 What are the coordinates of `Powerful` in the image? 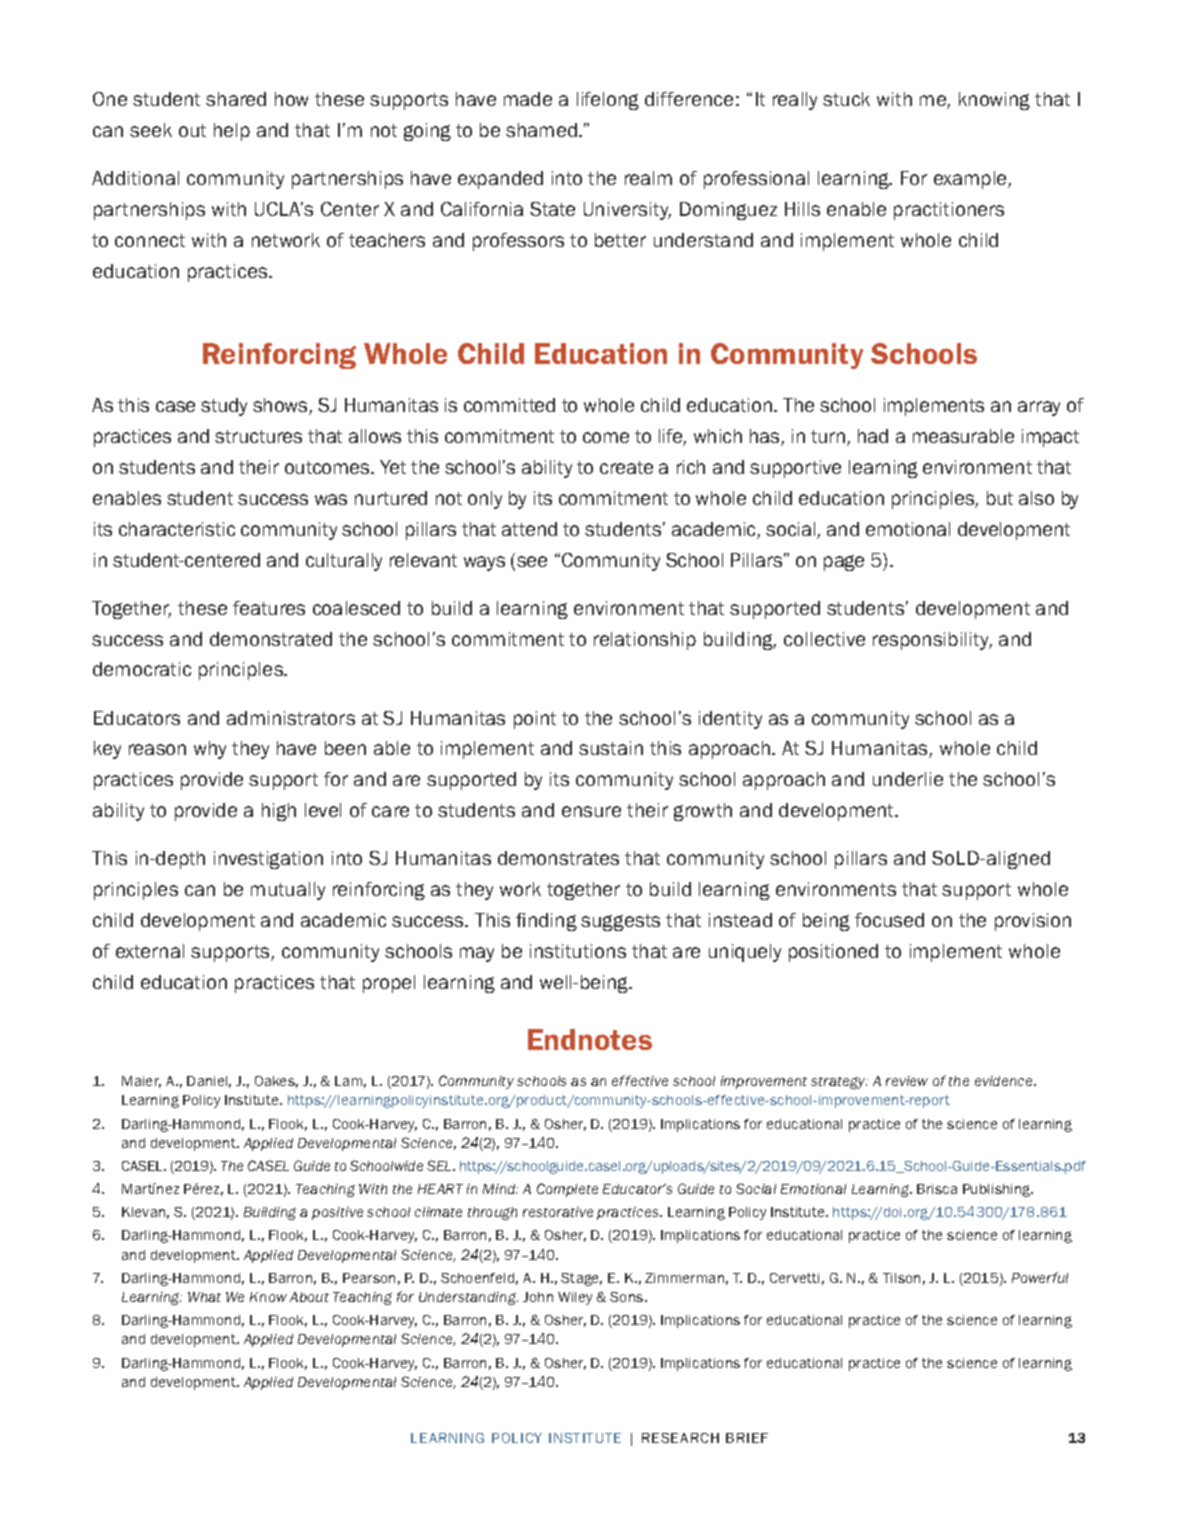 It's located at (1040, 1277).
